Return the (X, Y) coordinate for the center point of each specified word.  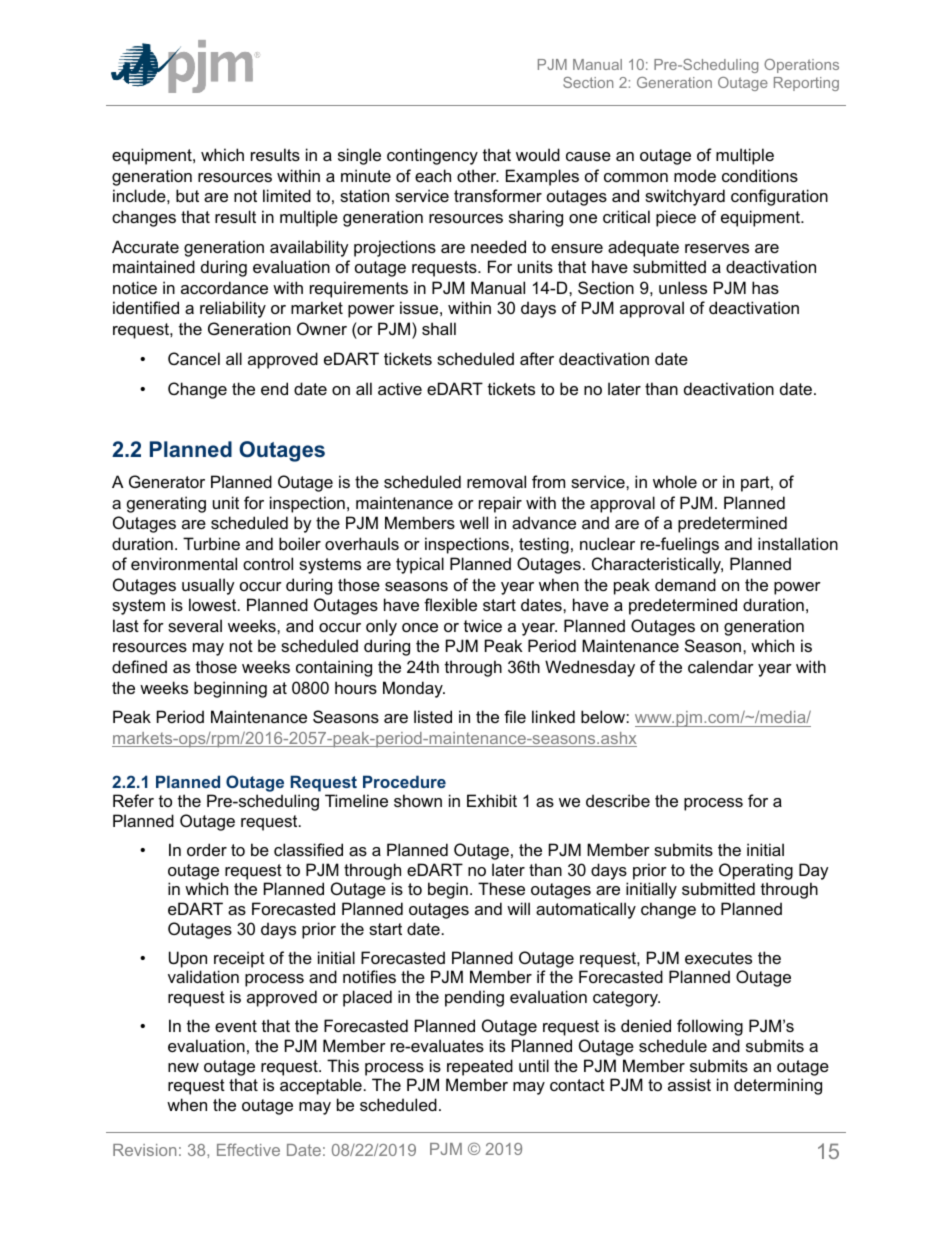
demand (685, 584)
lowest (214, 604)
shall (439, 328)
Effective (248, 1149)
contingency (432, 156)
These (501, 888)
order (207, 849)
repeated (480, 1067)
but (187, 195)
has (765, 287)
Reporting (806, 84)
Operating (756, 871)
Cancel (194, 358)
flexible (450, 604)
